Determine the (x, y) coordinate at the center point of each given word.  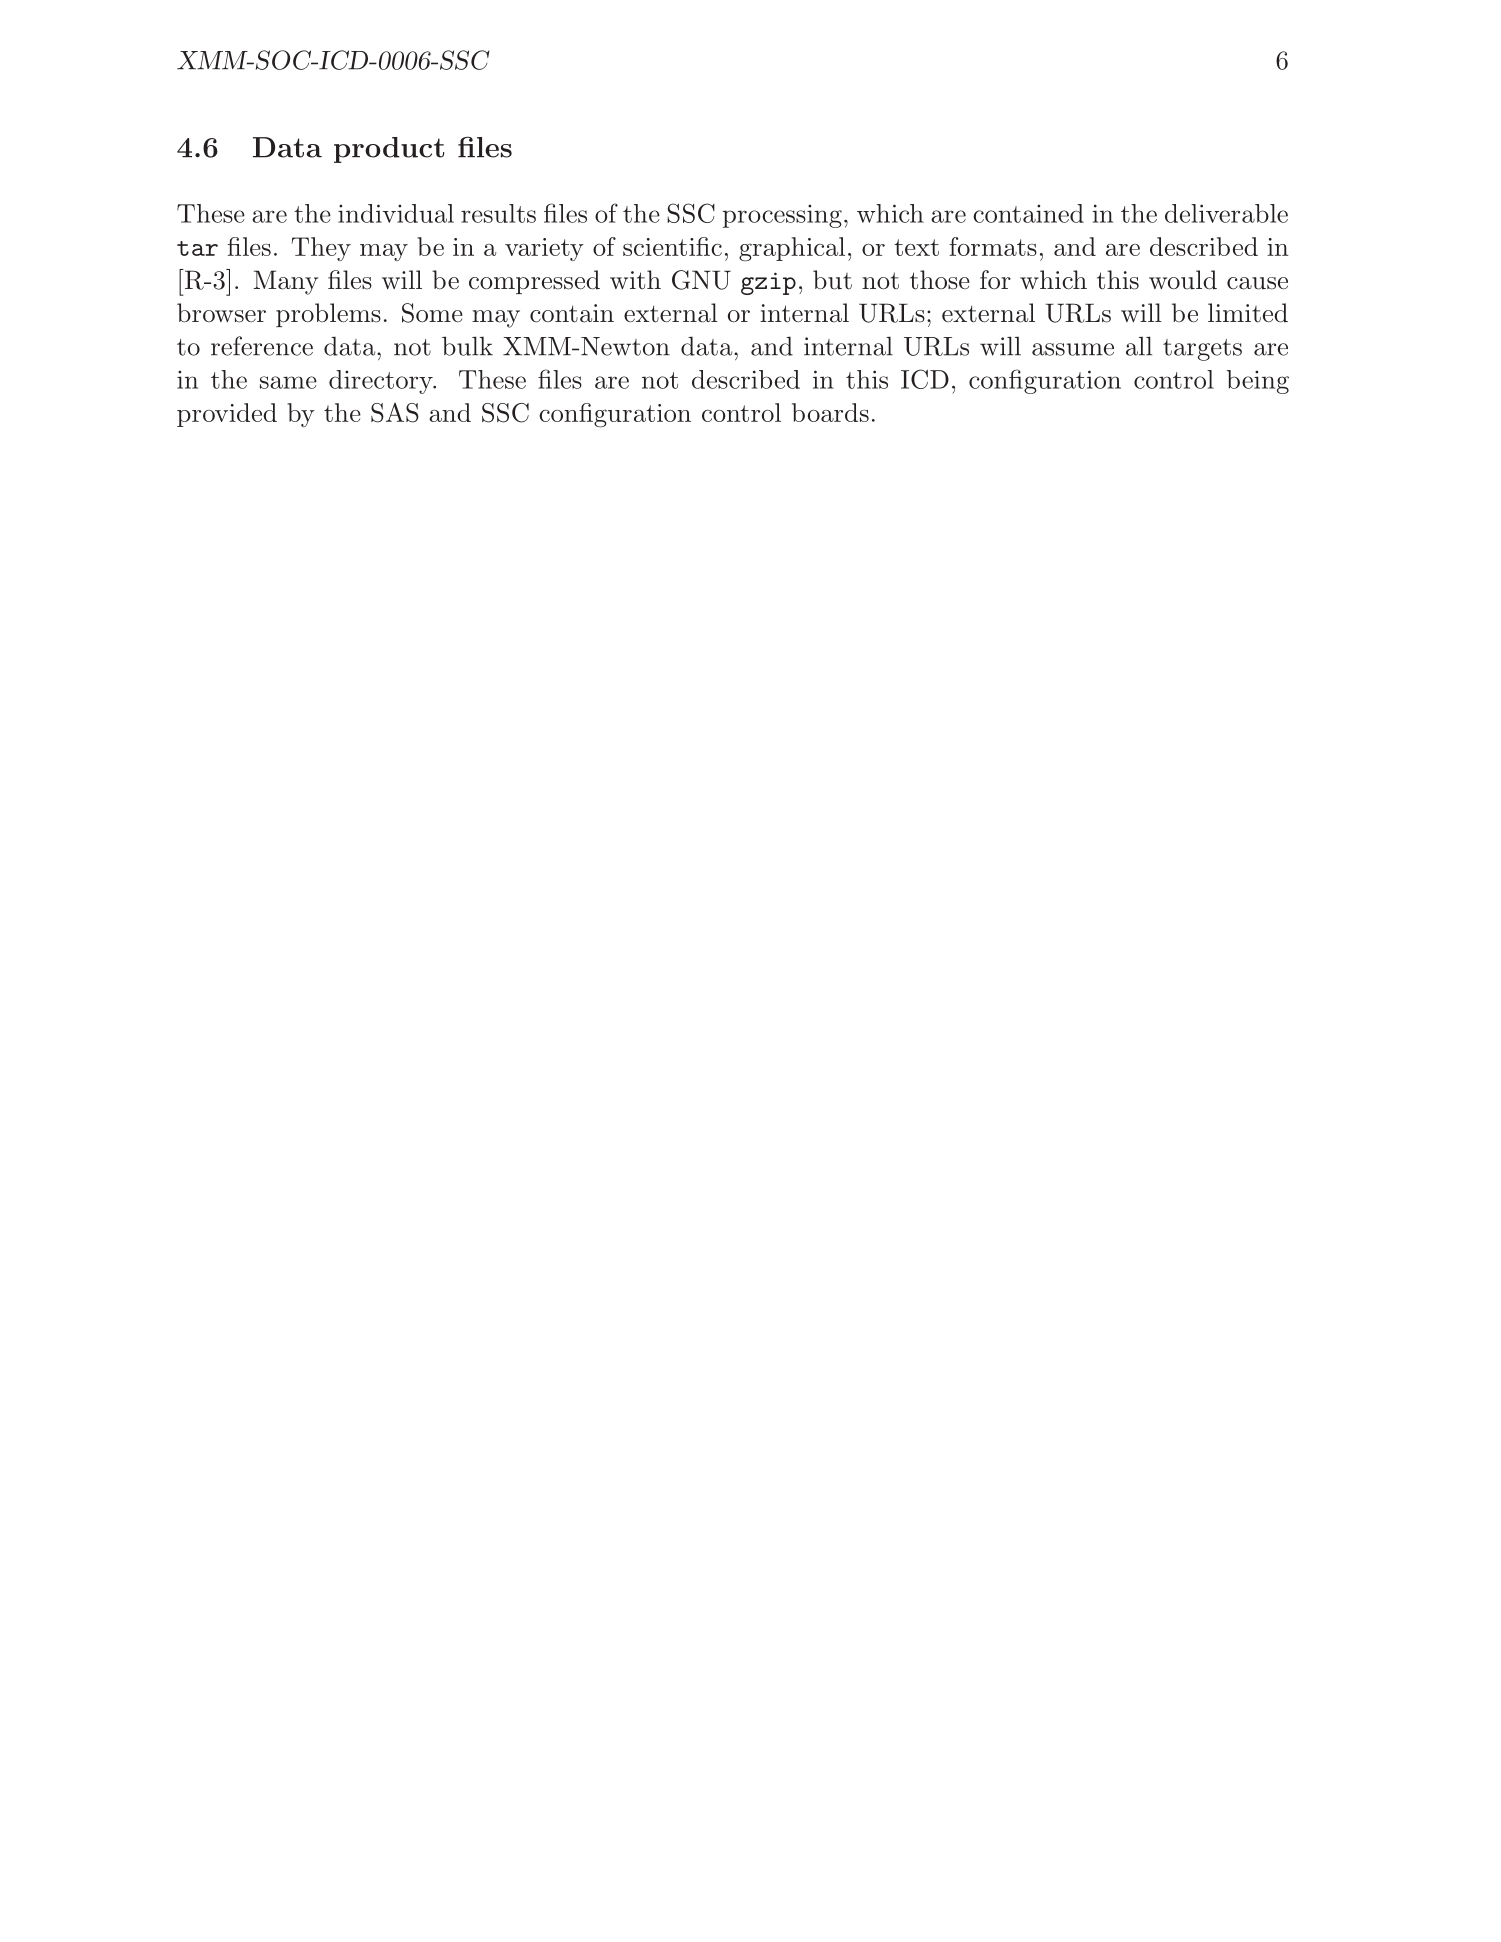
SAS (395, 413)
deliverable (1226, 213)
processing (782, 216)
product (389, 150)
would (1183, 280)
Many (285, 282)
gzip (768, 283)
